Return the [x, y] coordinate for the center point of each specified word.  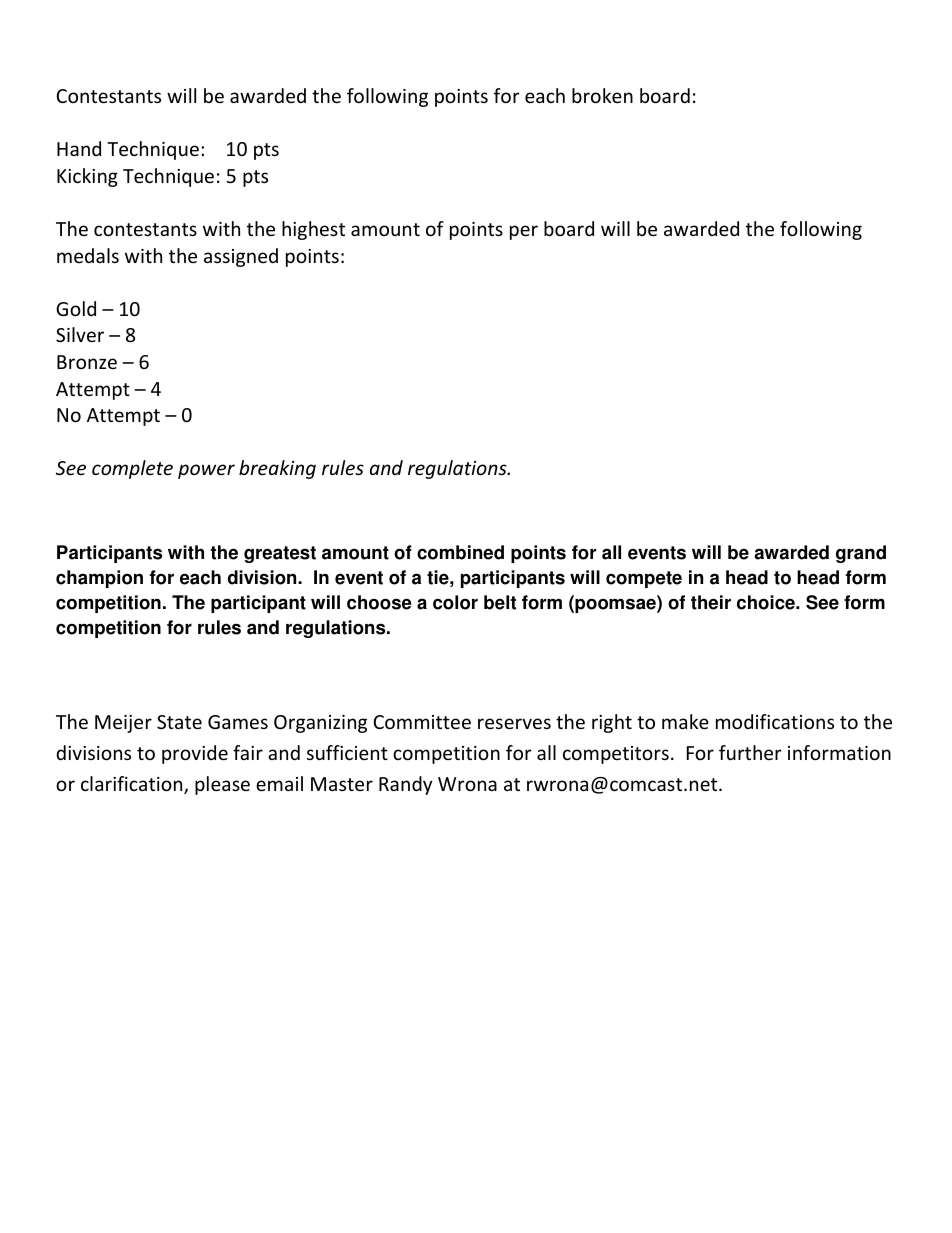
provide [195, 754]
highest [313, 230]
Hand [79, 148]
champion [99, 579]
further [750, 752]
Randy [405, 785]
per [524, 232]
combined [460, 552]
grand [861, 554]
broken [602, 95]
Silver [80, 334]
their [711, 602]
